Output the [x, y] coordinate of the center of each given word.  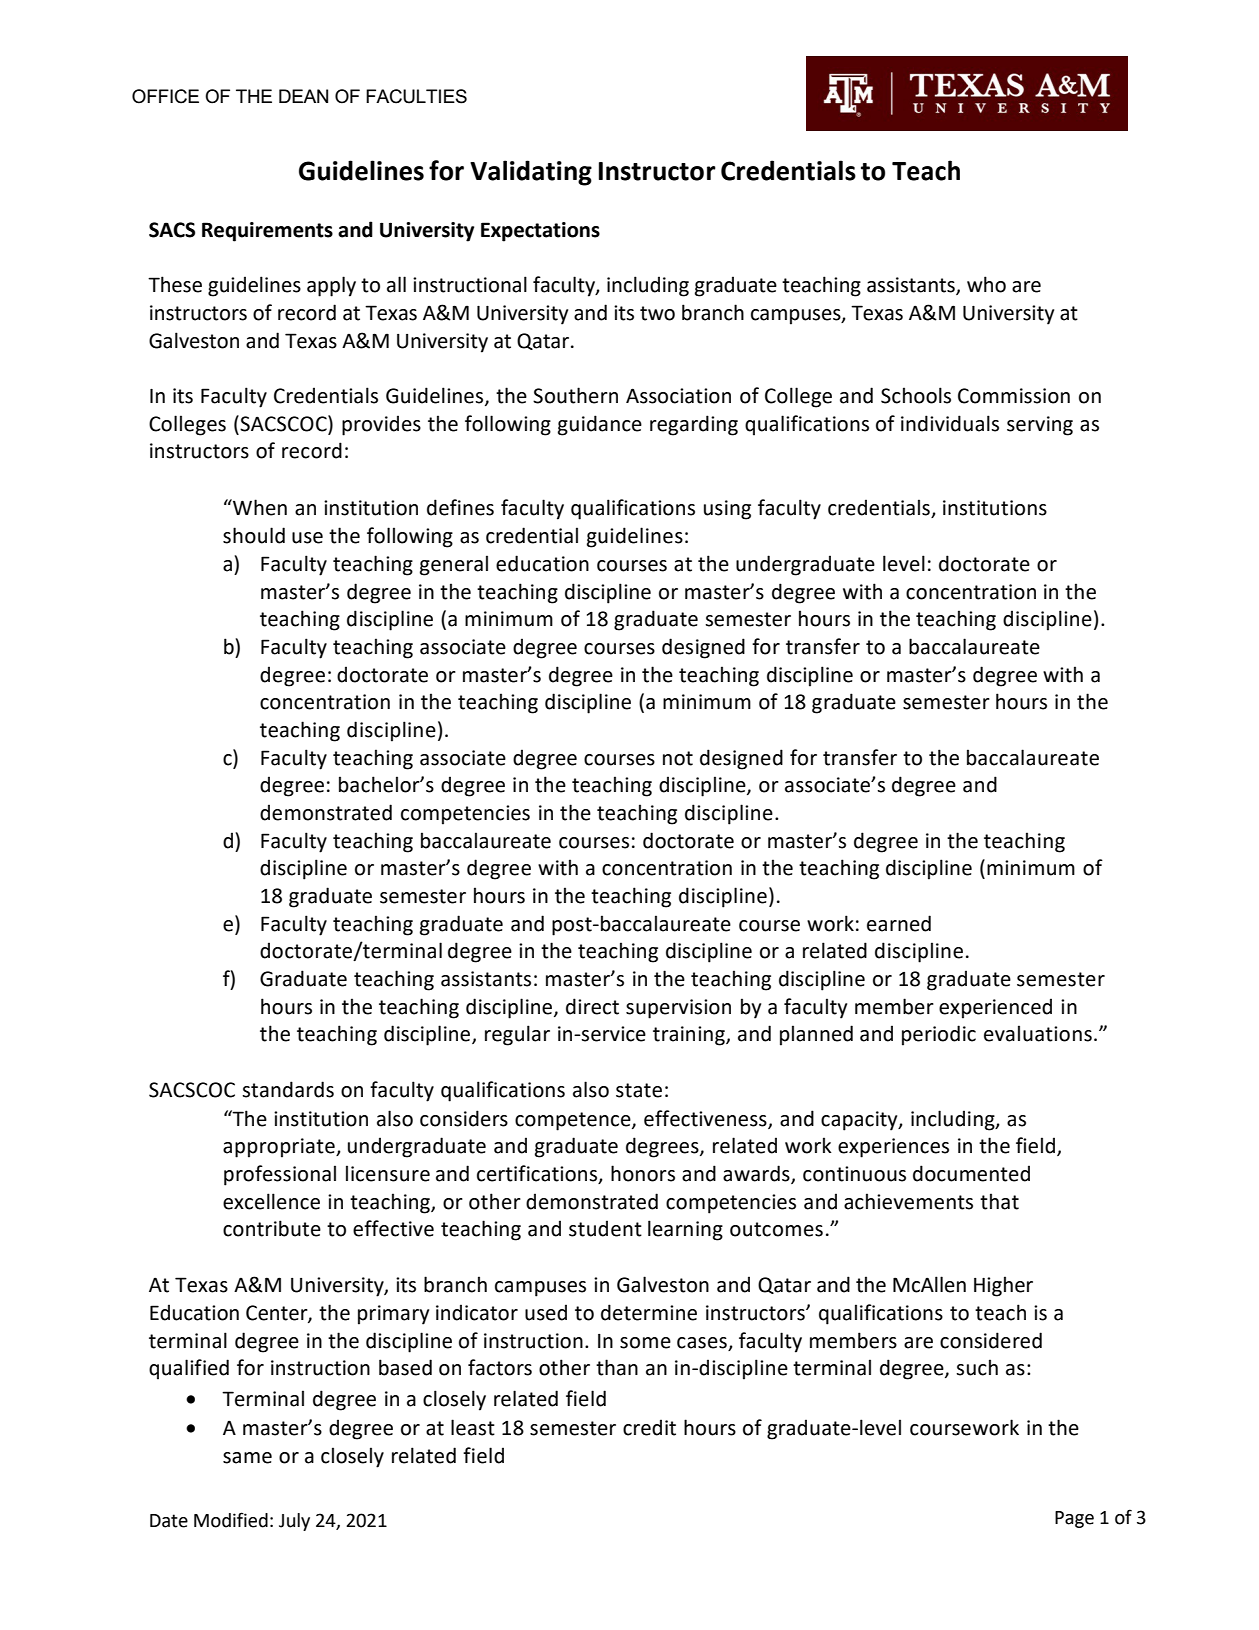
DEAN [303, 96]
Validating [531, 173]
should [254, 535]
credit [649, 1427]
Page [1074, 1519]
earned [899, 923]
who [986, 284]
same [247, 1458]
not [678, 758]
